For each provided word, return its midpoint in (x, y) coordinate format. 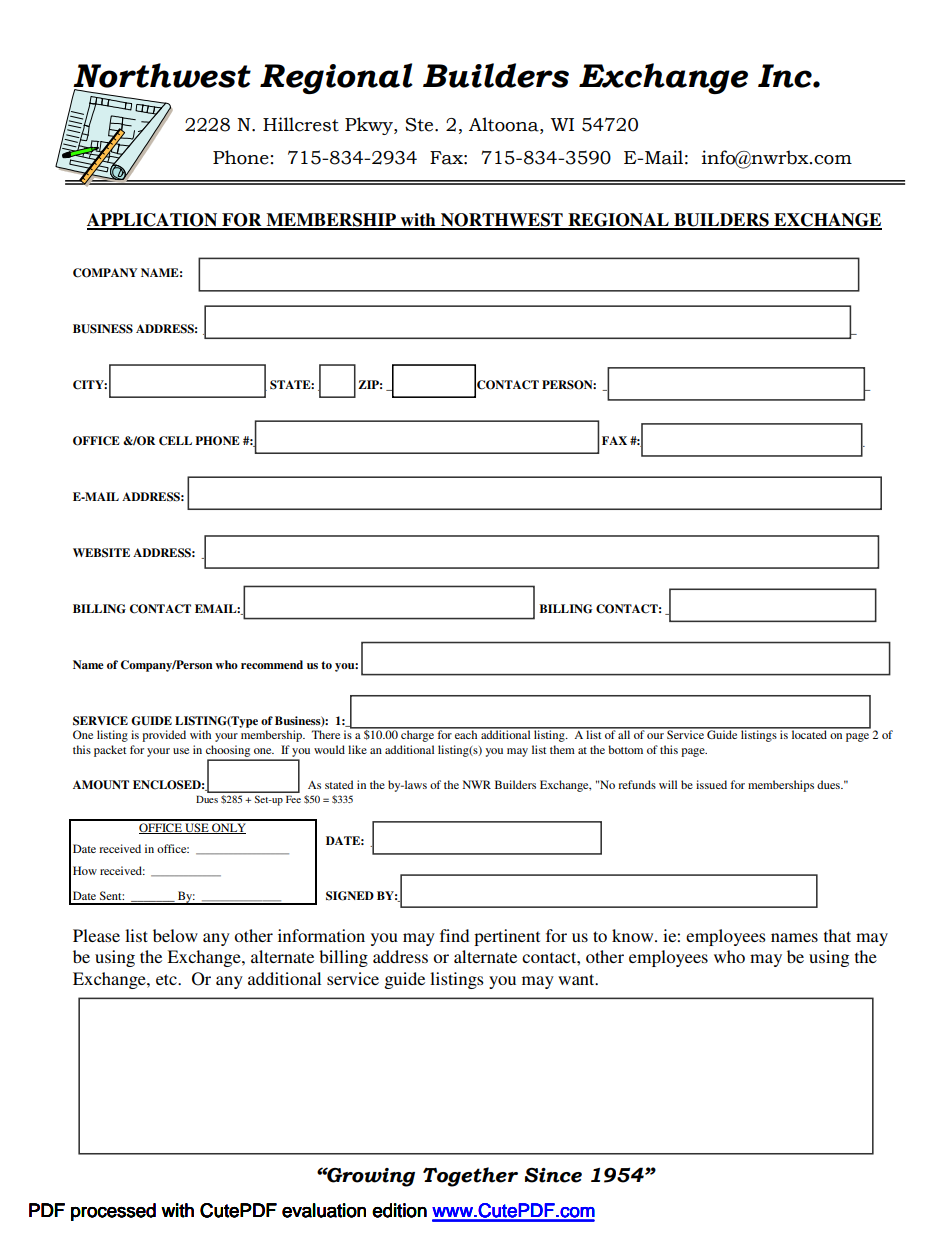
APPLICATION (153, 221)
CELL (175, 441)
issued (711, 784)
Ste (420, 125)
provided (164, 736)
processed (113, 1212)
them (562, 749)
